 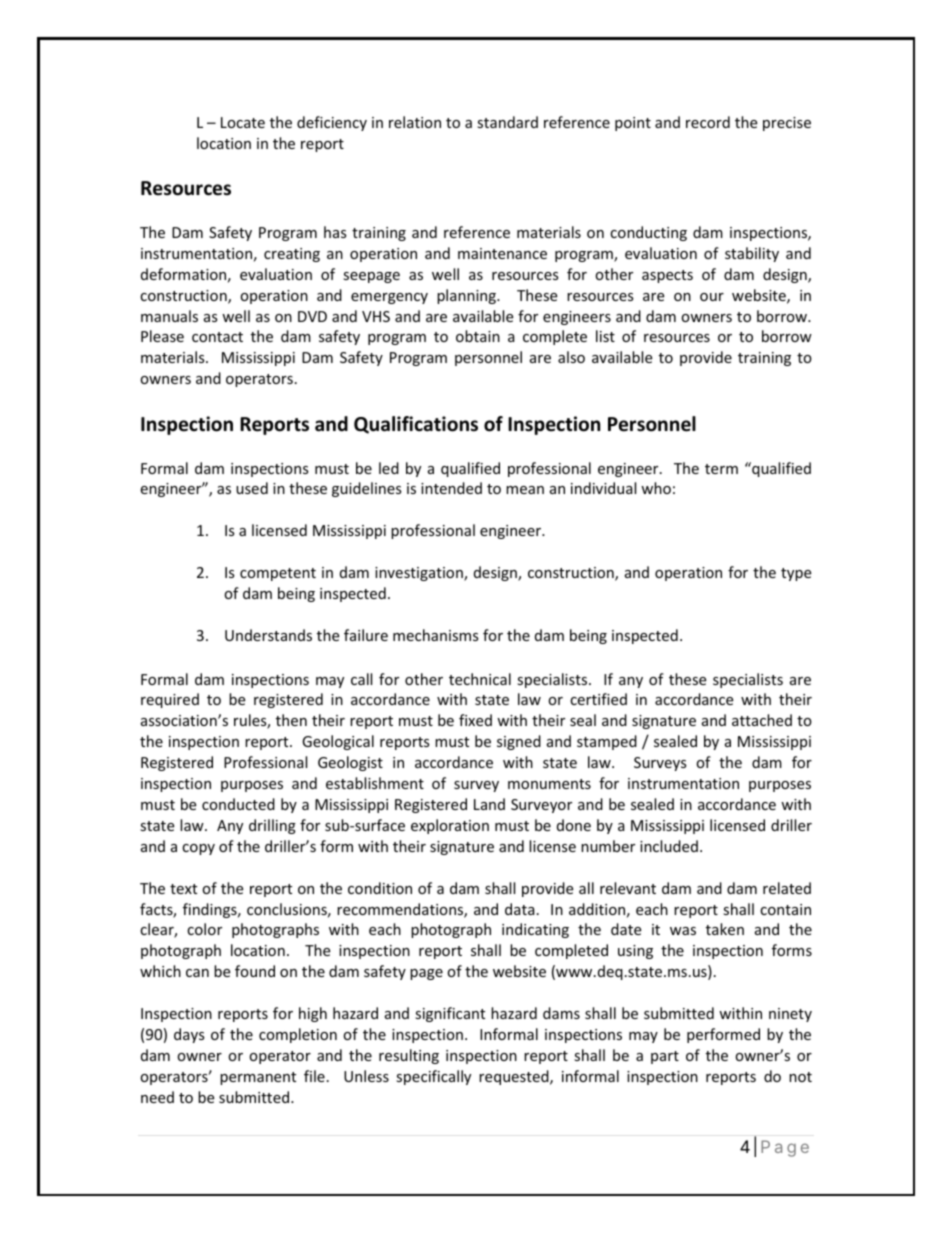 What do you see at coordinates (478, 336) in the image?
I see `obtain` at bounding box center [478, 336].
